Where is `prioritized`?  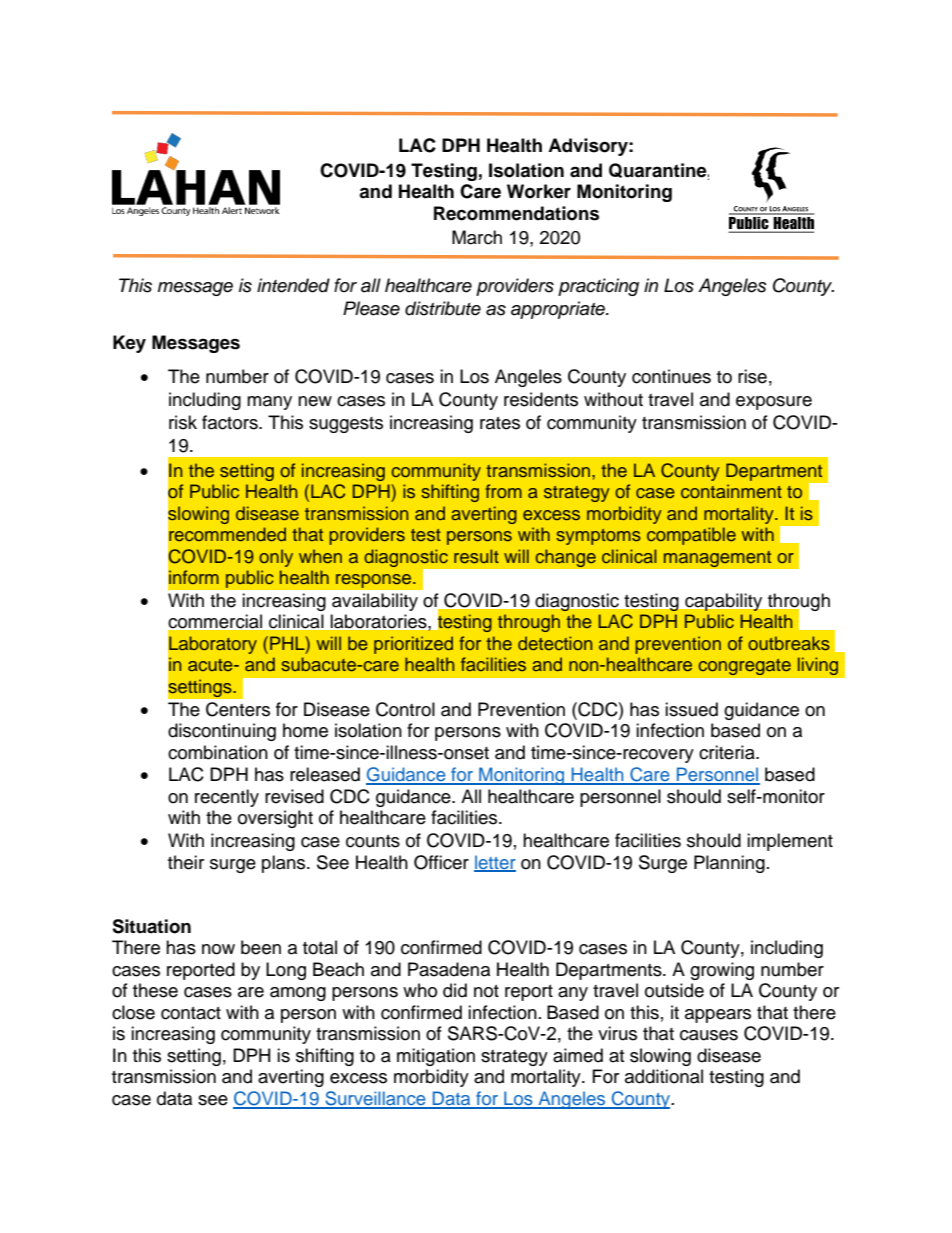
prioritized is located at coordinates (413, 645).
